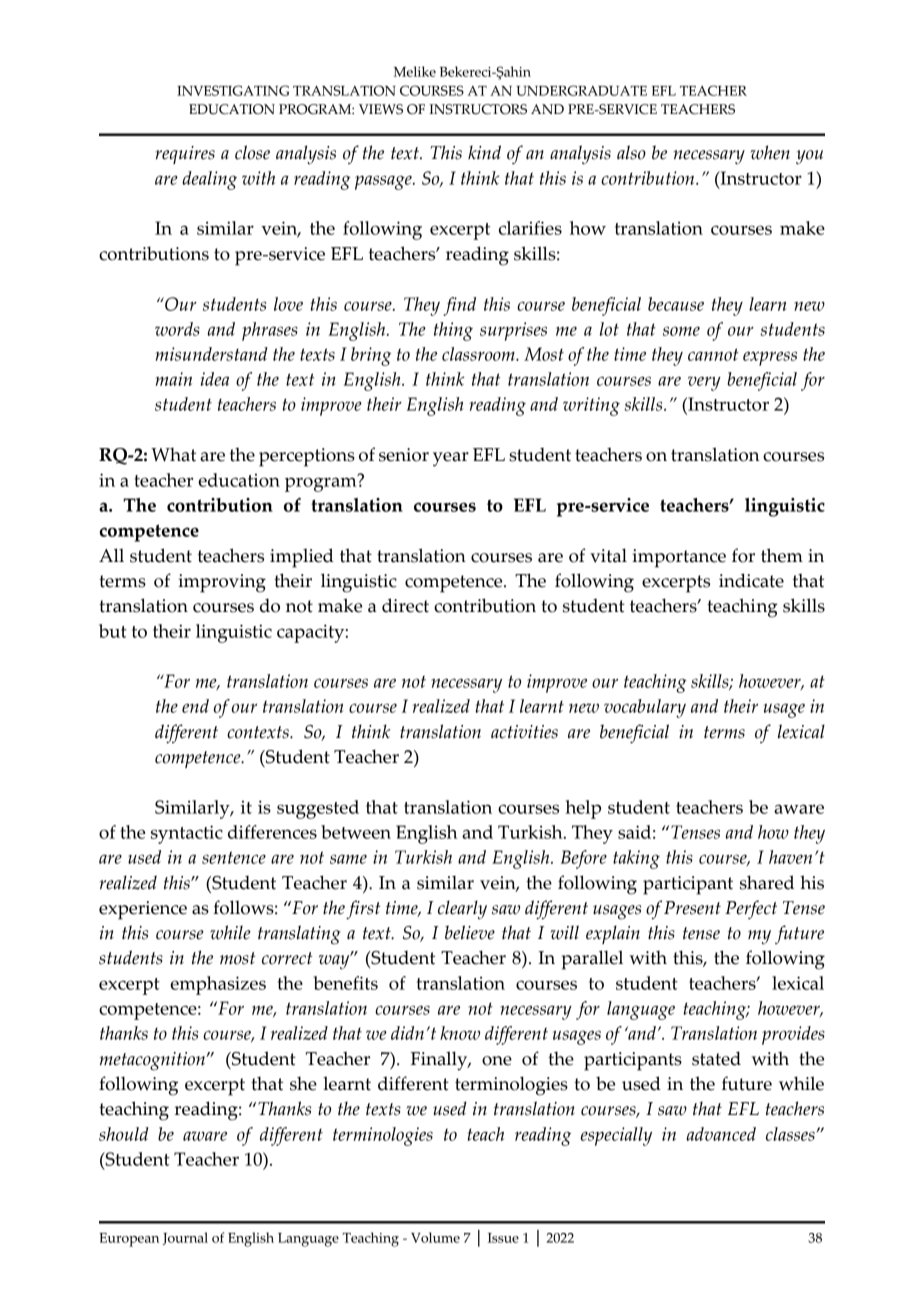 This image has width=924, height=1308. What do you see at coordinates (405, 605) in the image?
I see `direct` at bounding box center [405, 605].
